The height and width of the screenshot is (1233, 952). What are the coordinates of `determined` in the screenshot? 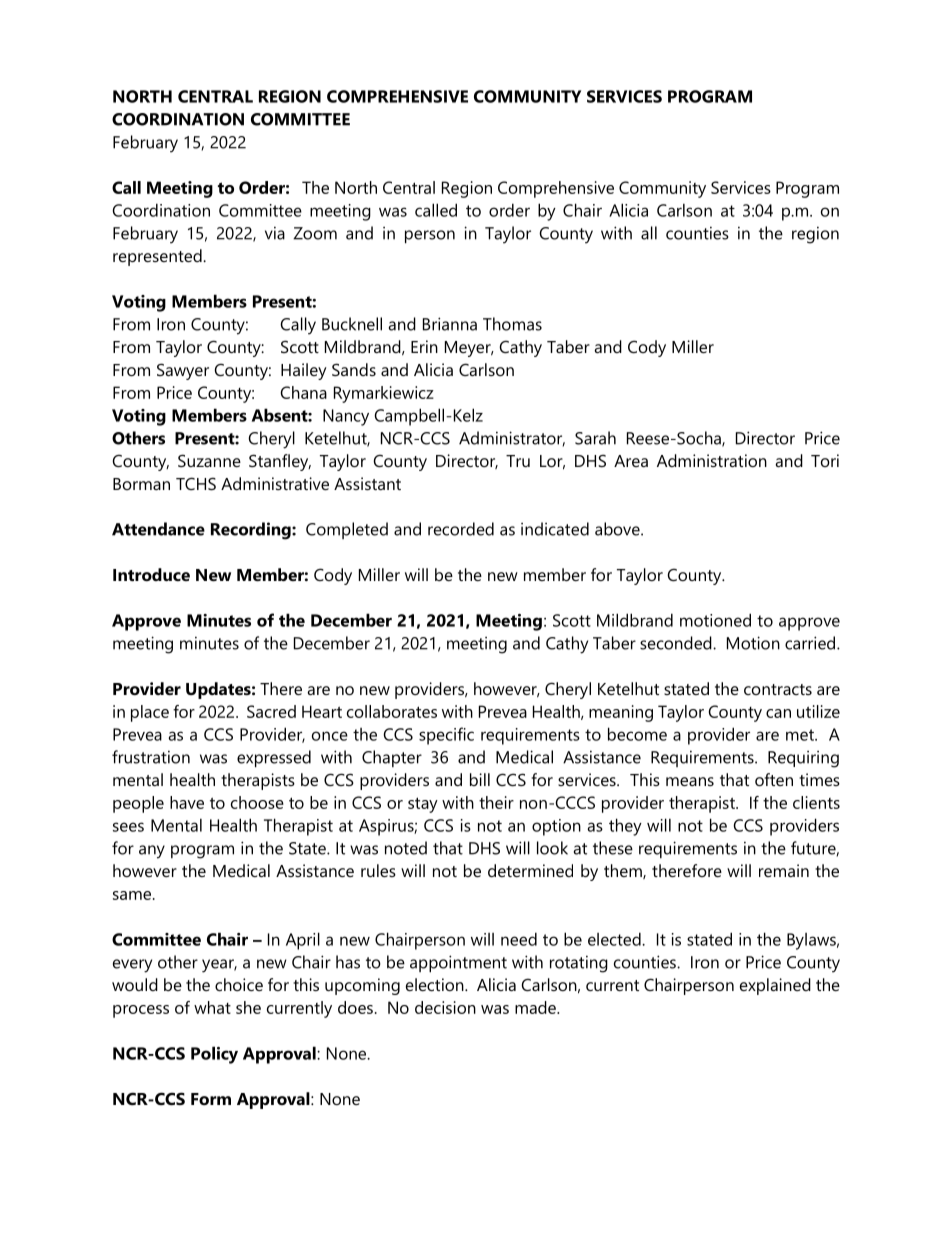 It's located at (530, 870).
